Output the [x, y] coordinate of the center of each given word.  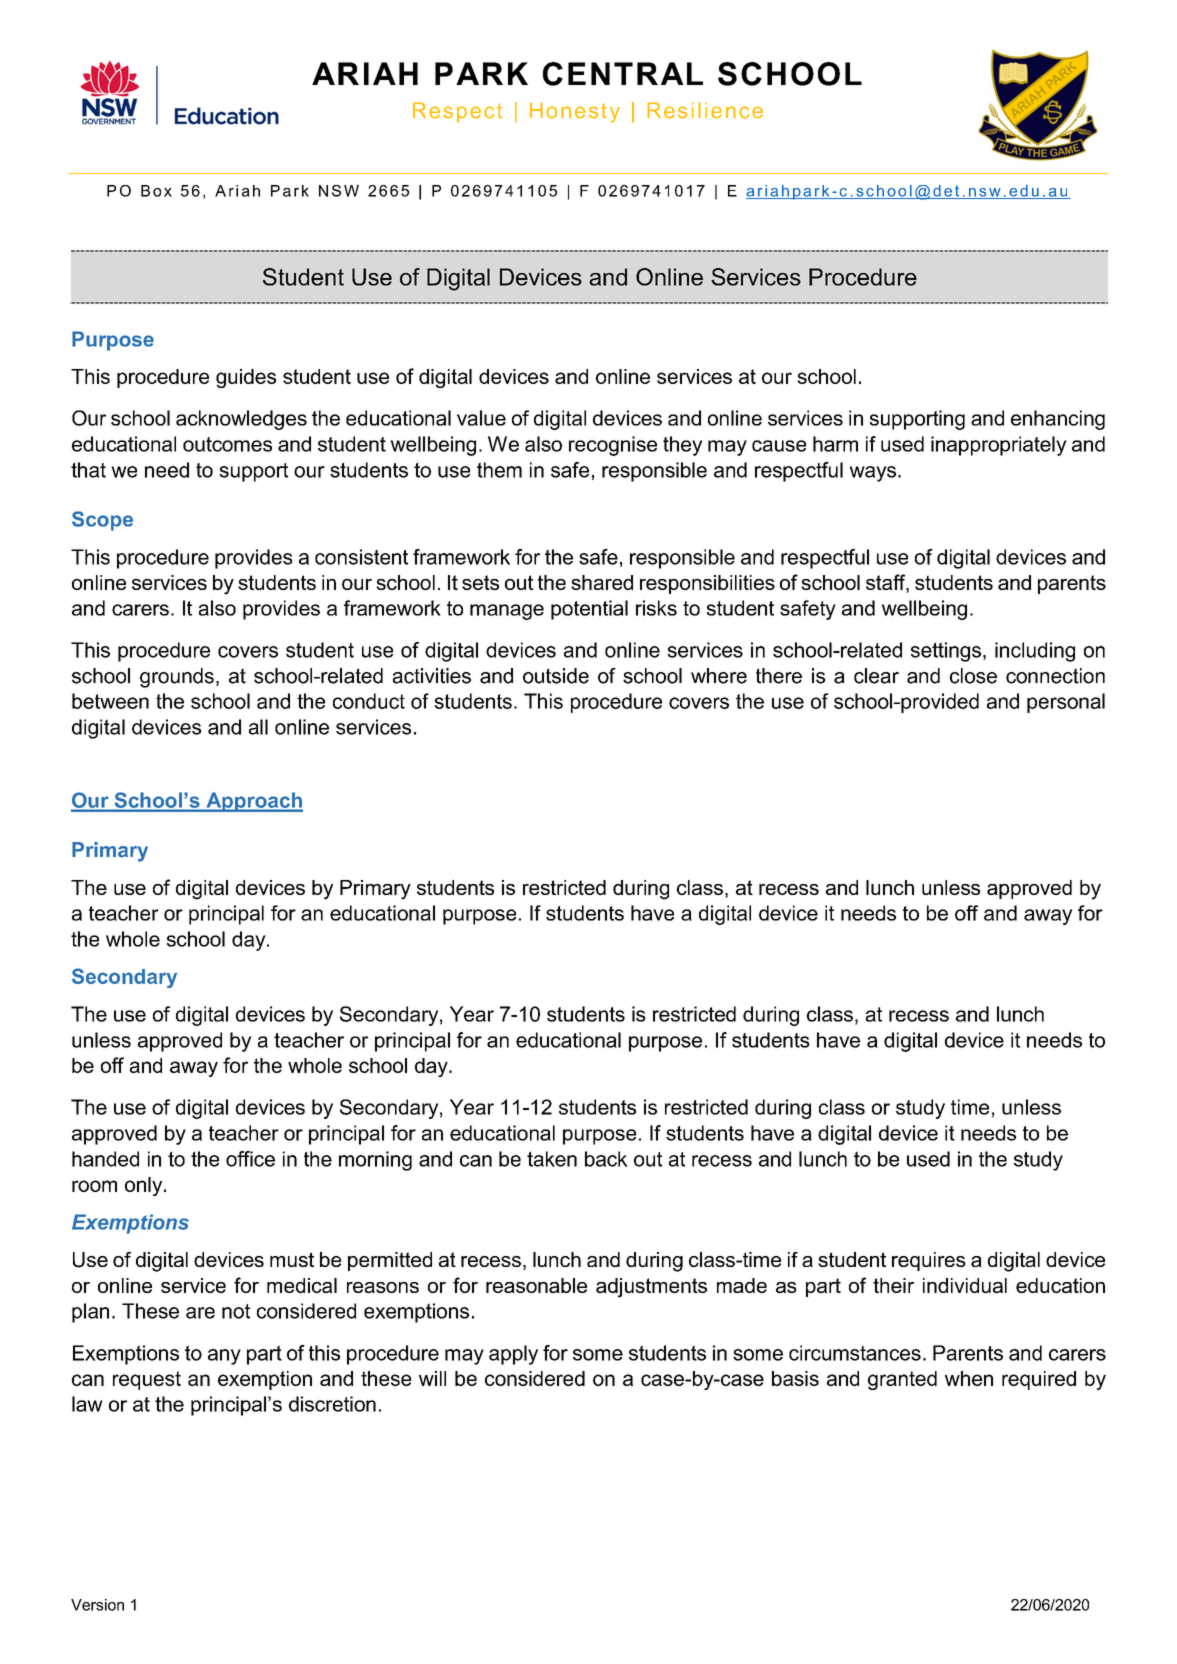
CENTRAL [623, 74]
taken [552, 1159]
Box [156, 191]
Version [97, 1605]
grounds [177, 678]
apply [513, 1355]
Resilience [705, 110]
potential [589, 610]
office [250, 1159]
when [969, 1378]
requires [929, 1261]
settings [946, 652]
